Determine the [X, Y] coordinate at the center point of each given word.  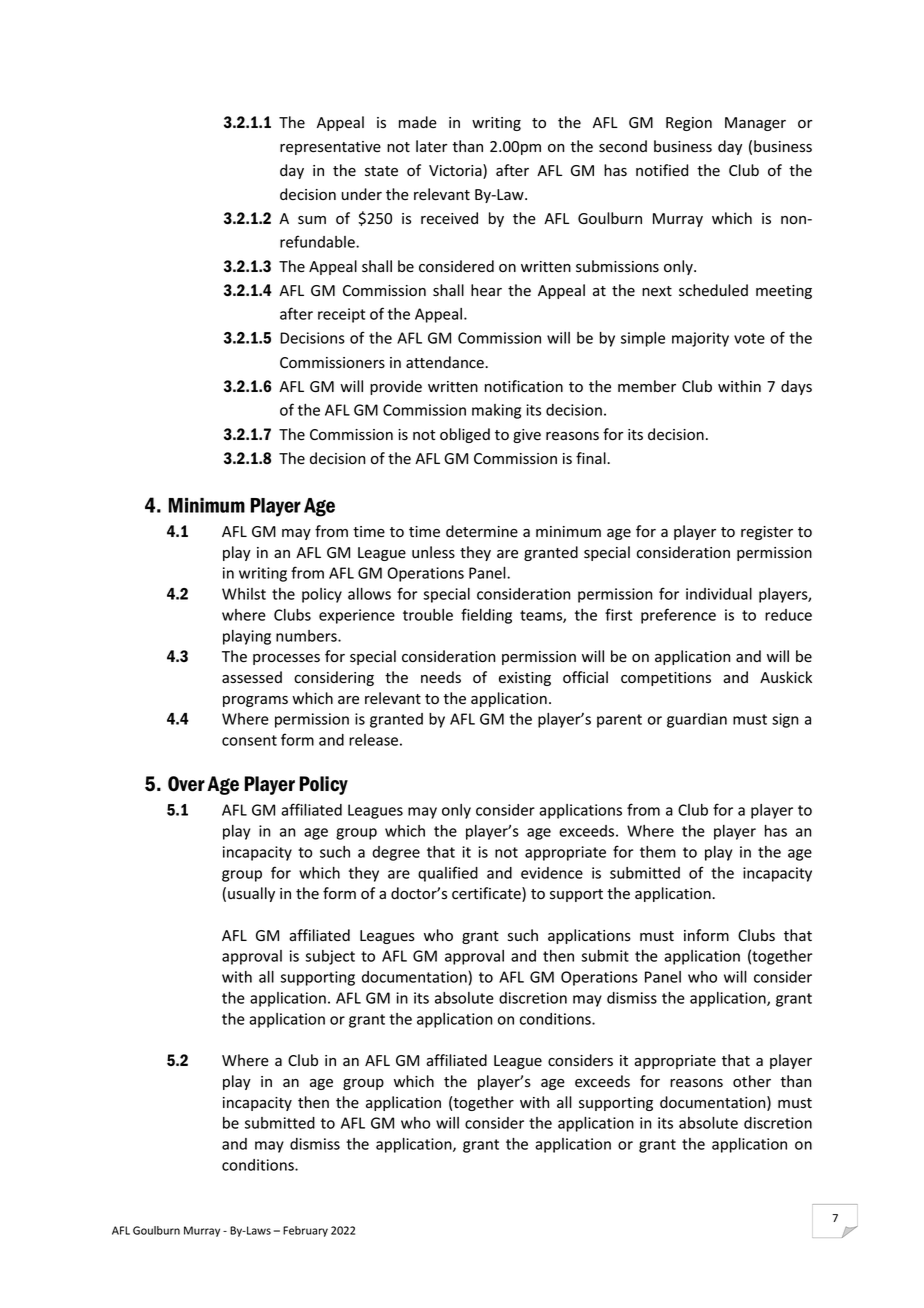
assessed [252, 677]
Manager [755, 124]
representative [330, 148]
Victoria [456, 171]
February [305, 1231]
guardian [697, 720]
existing [525, 679]
